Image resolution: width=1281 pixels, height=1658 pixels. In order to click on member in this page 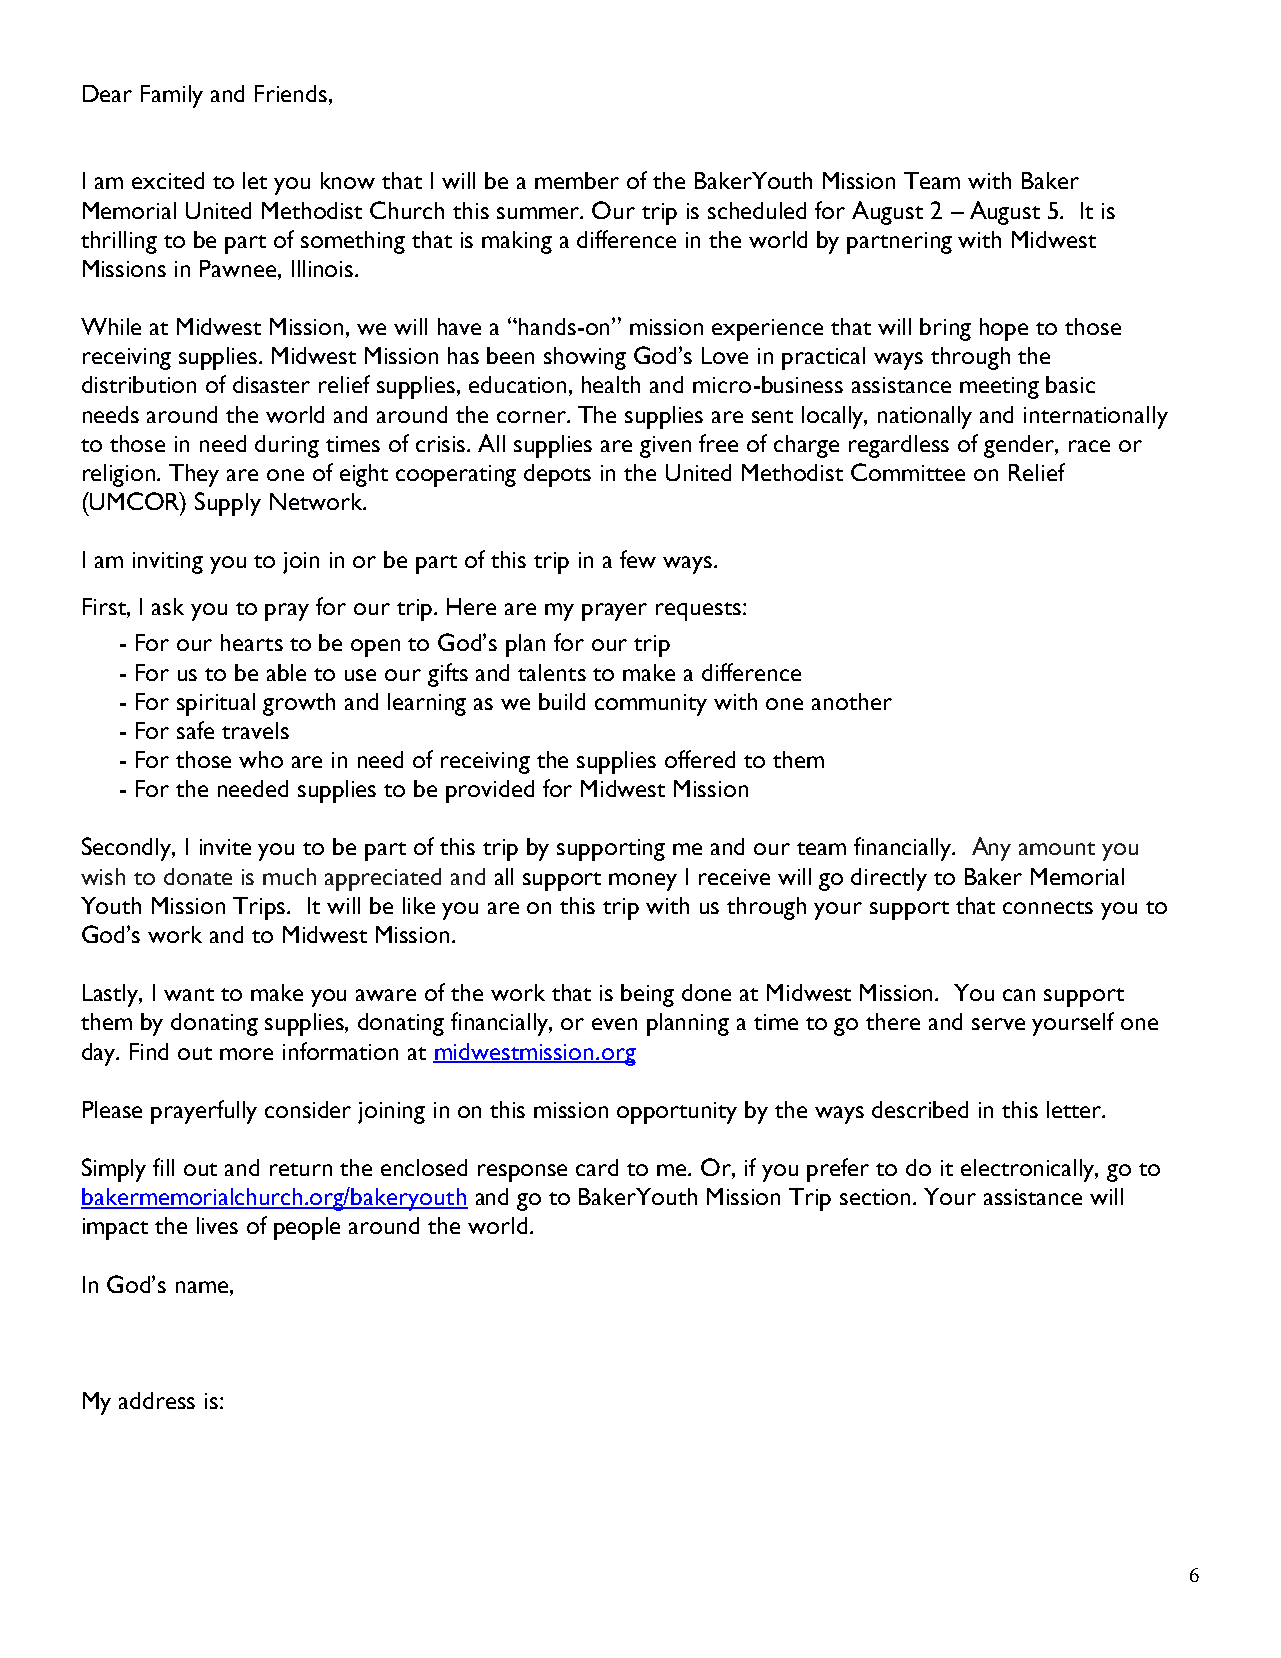, I will do `click(577, 180)`.
